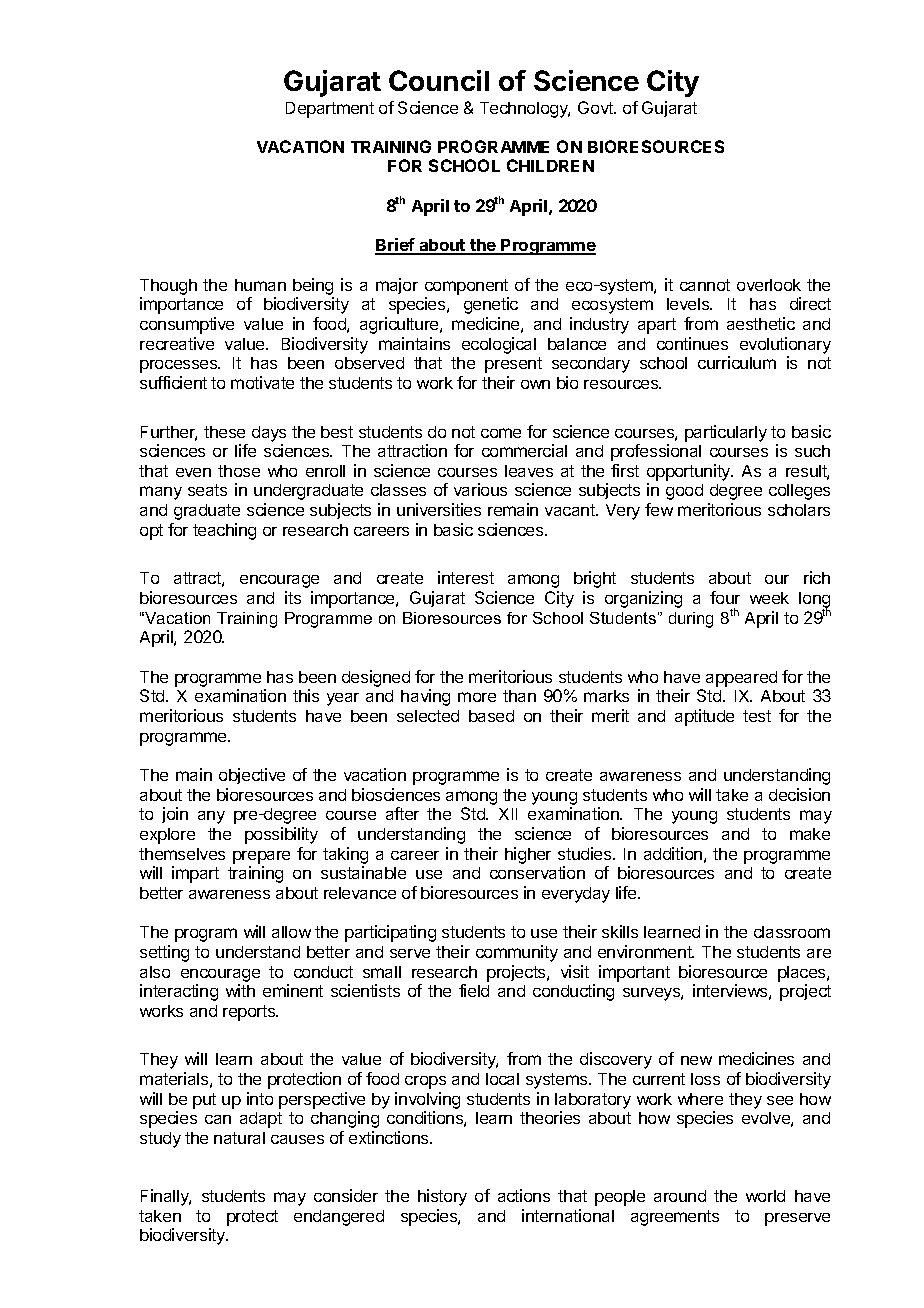  I want to click on actions, so click(524, 1195).
